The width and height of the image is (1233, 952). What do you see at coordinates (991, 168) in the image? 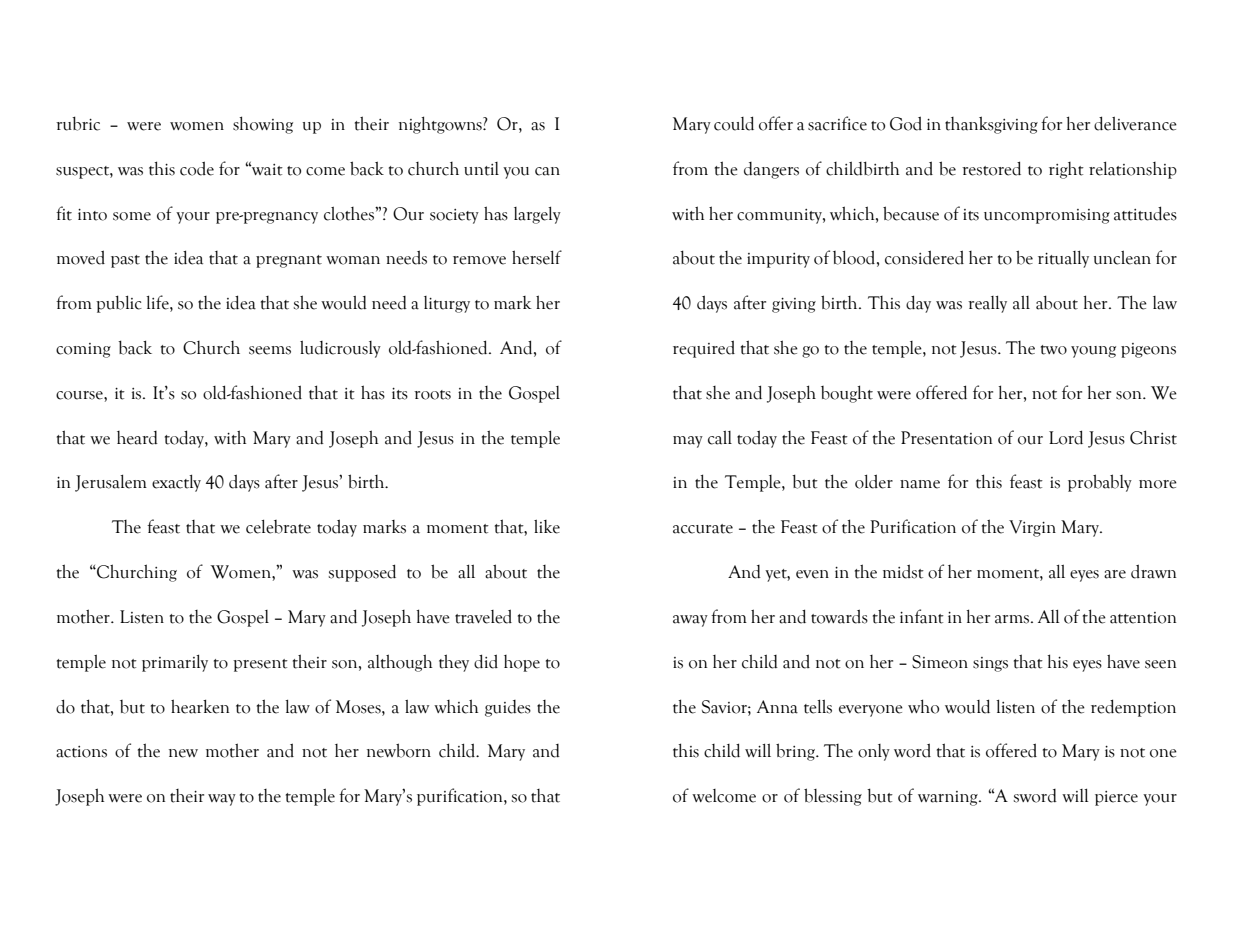
I see `restored` at bounding box center [991, 168].
